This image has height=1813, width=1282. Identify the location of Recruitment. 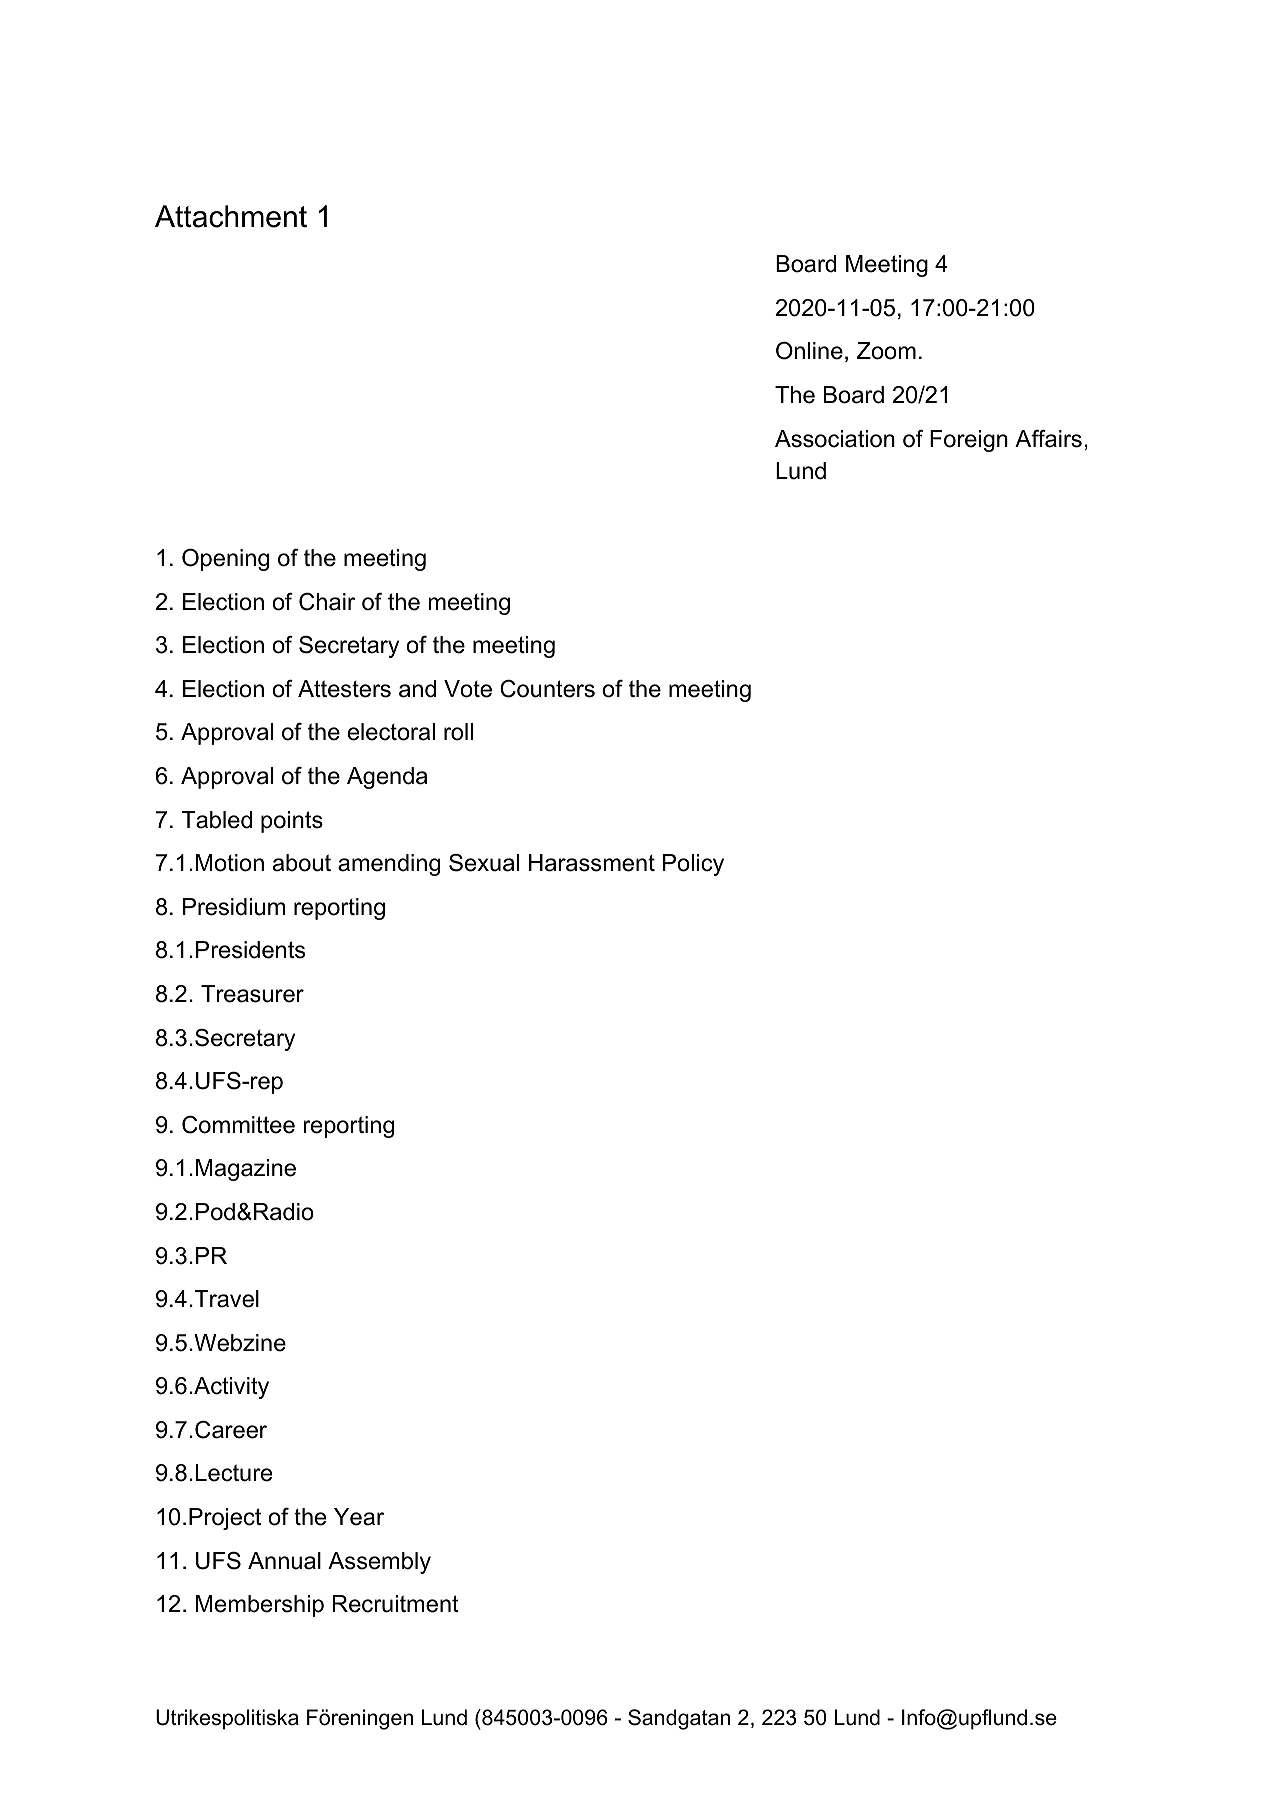
(396, 1604).
